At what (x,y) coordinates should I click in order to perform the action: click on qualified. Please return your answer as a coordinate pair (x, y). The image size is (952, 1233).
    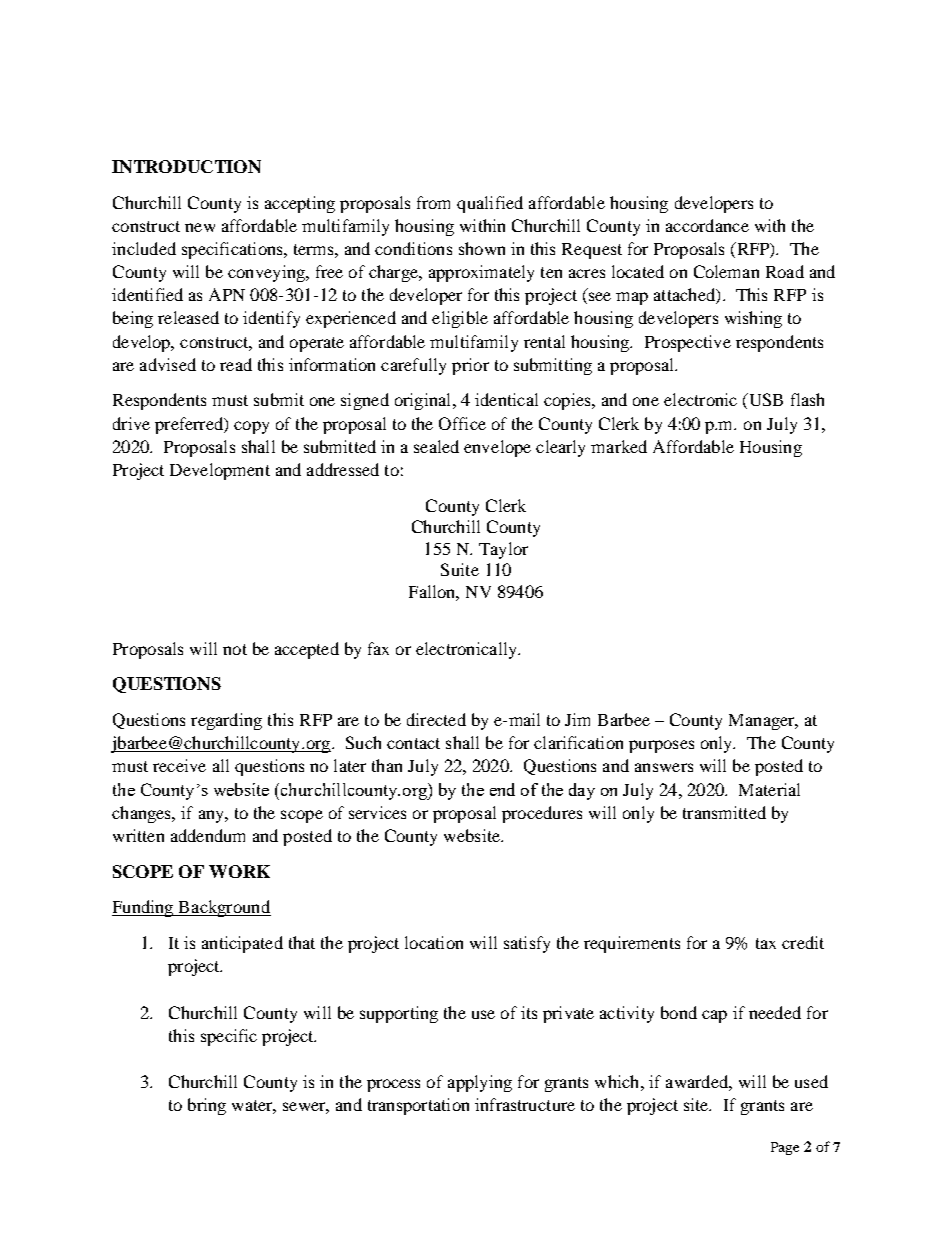
    Looking at the image, I should click on (490, 204).
